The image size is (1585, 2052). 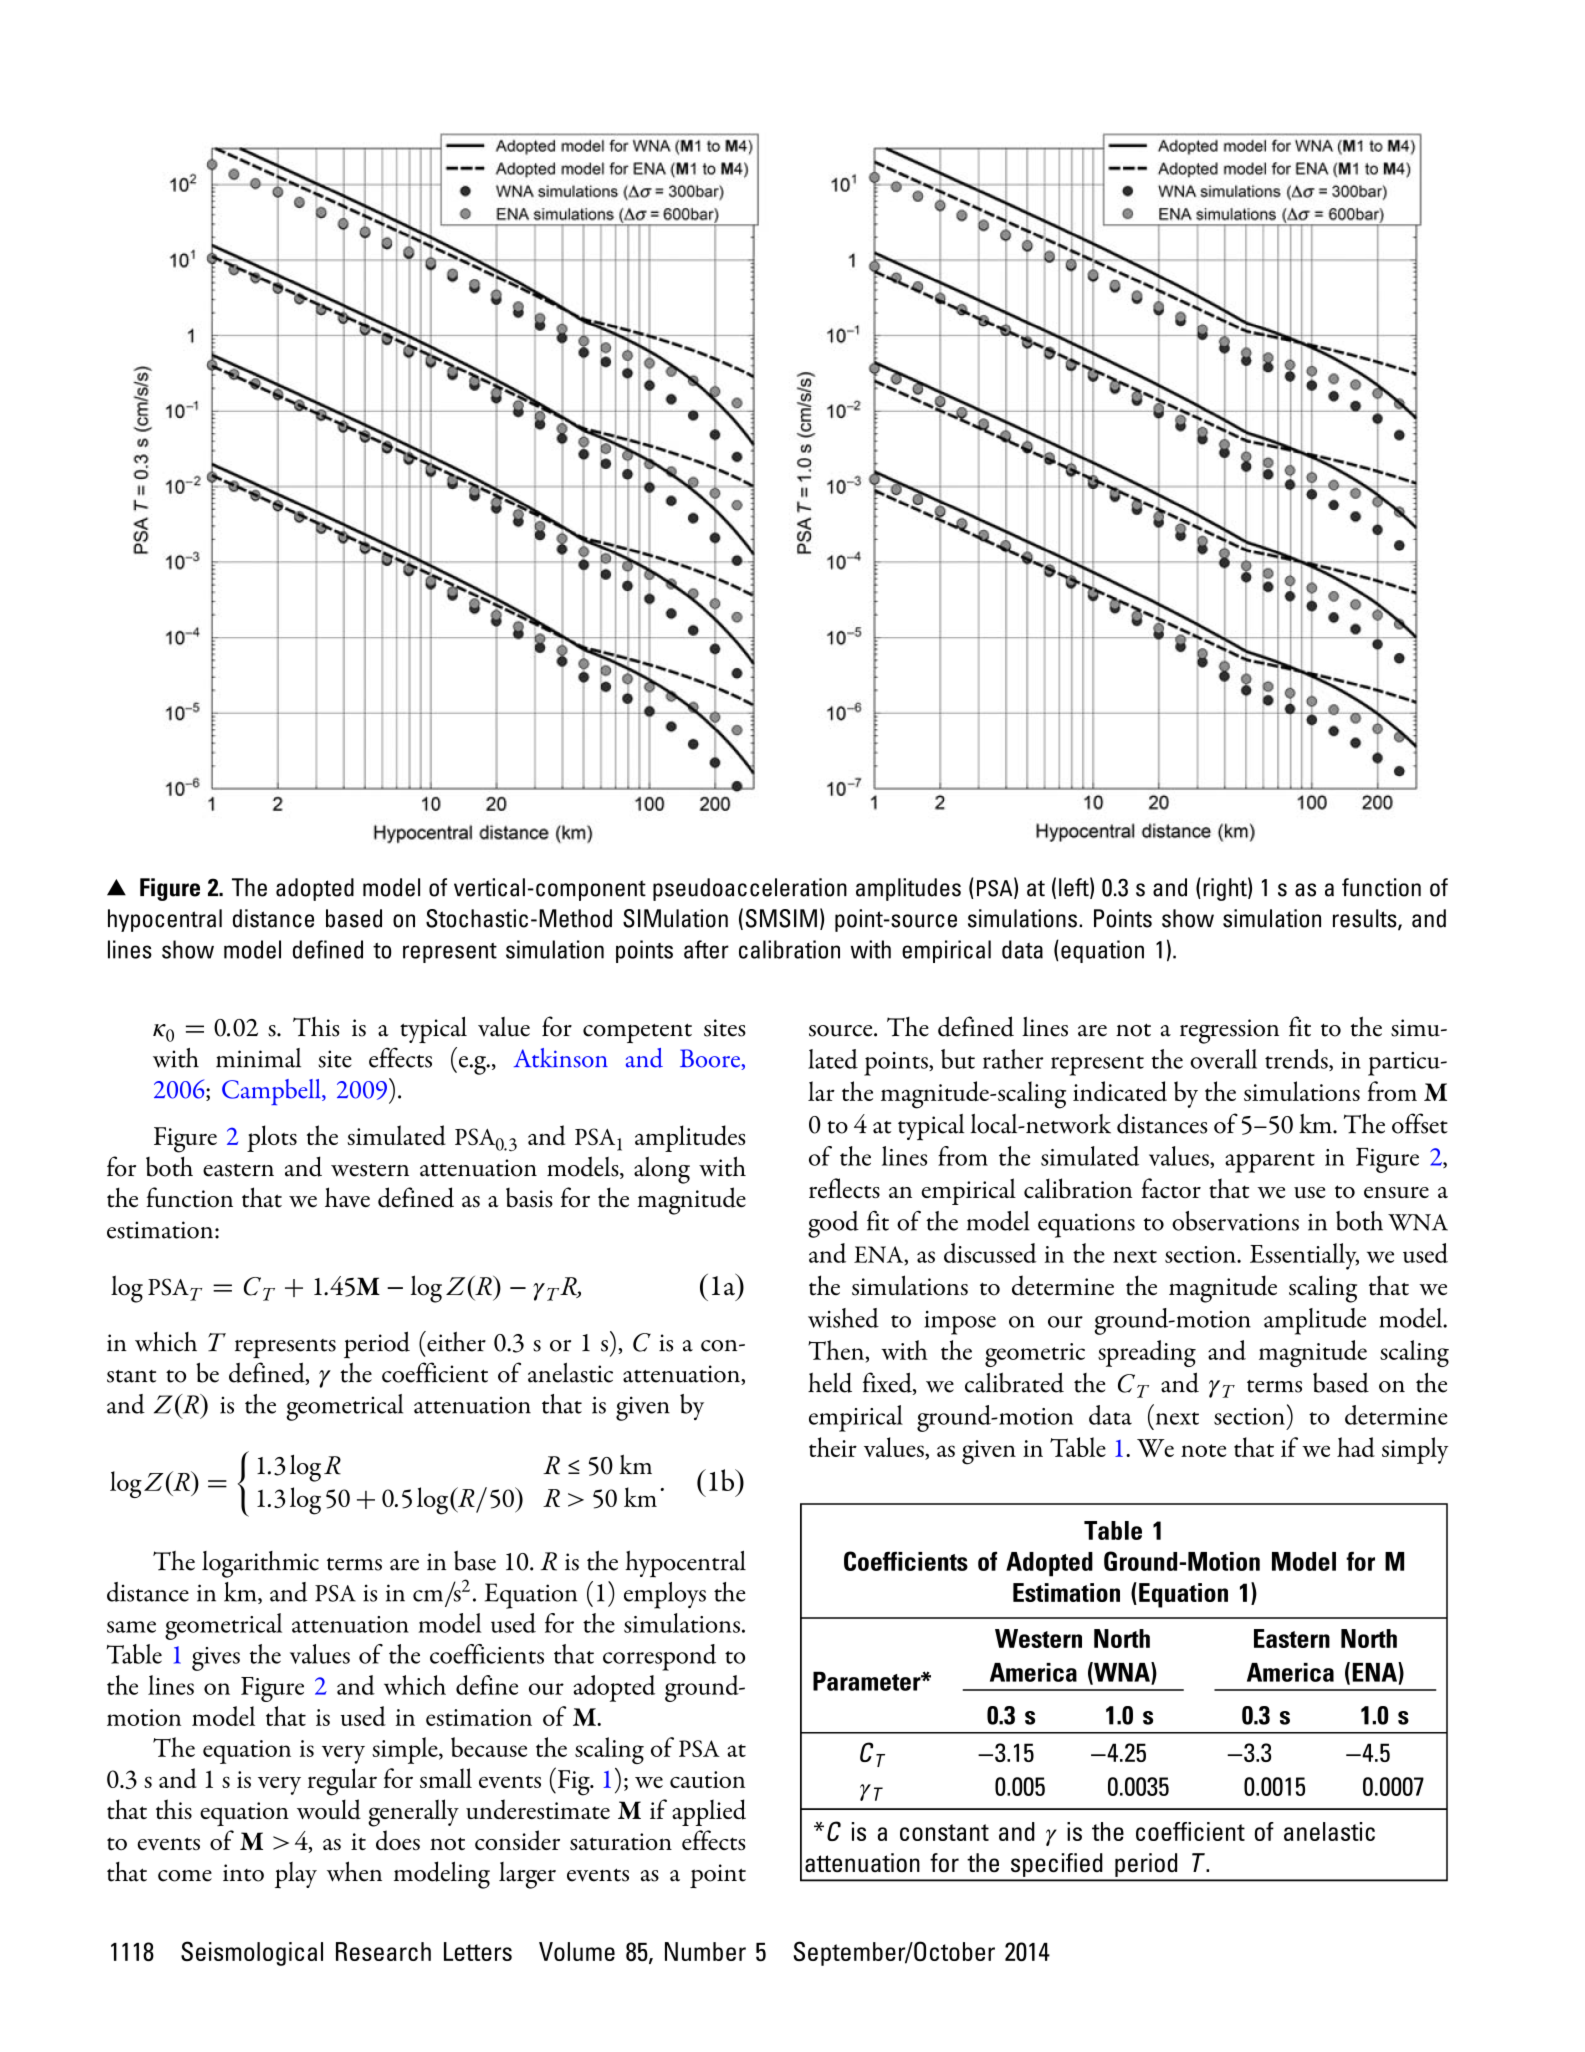 I want to click on play, so click(x=296, y=1875).
